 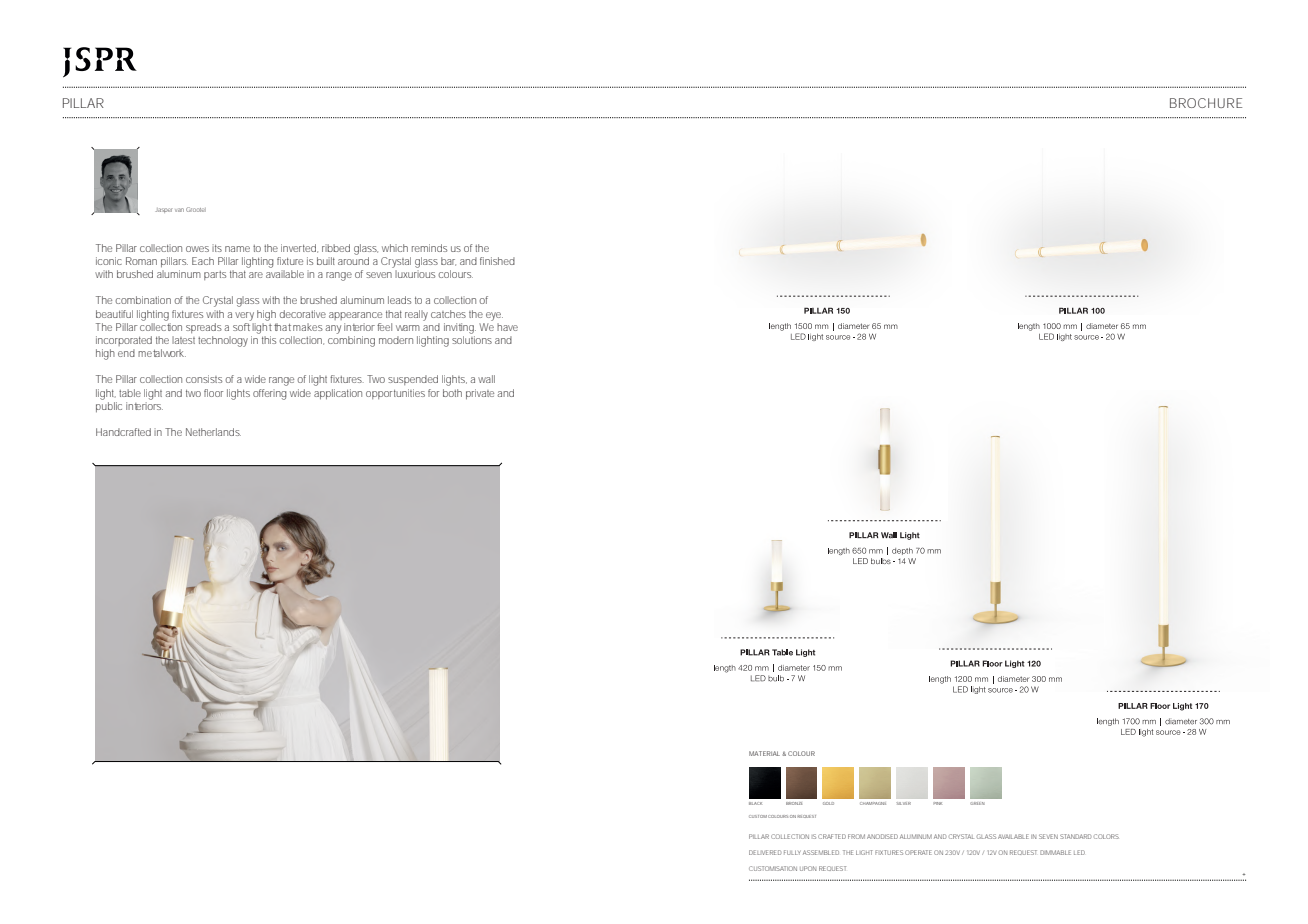 What do you see at coordinates (918, 852) in the screenshot?
I see `OPERATE` at bounding box center [918, 852].
